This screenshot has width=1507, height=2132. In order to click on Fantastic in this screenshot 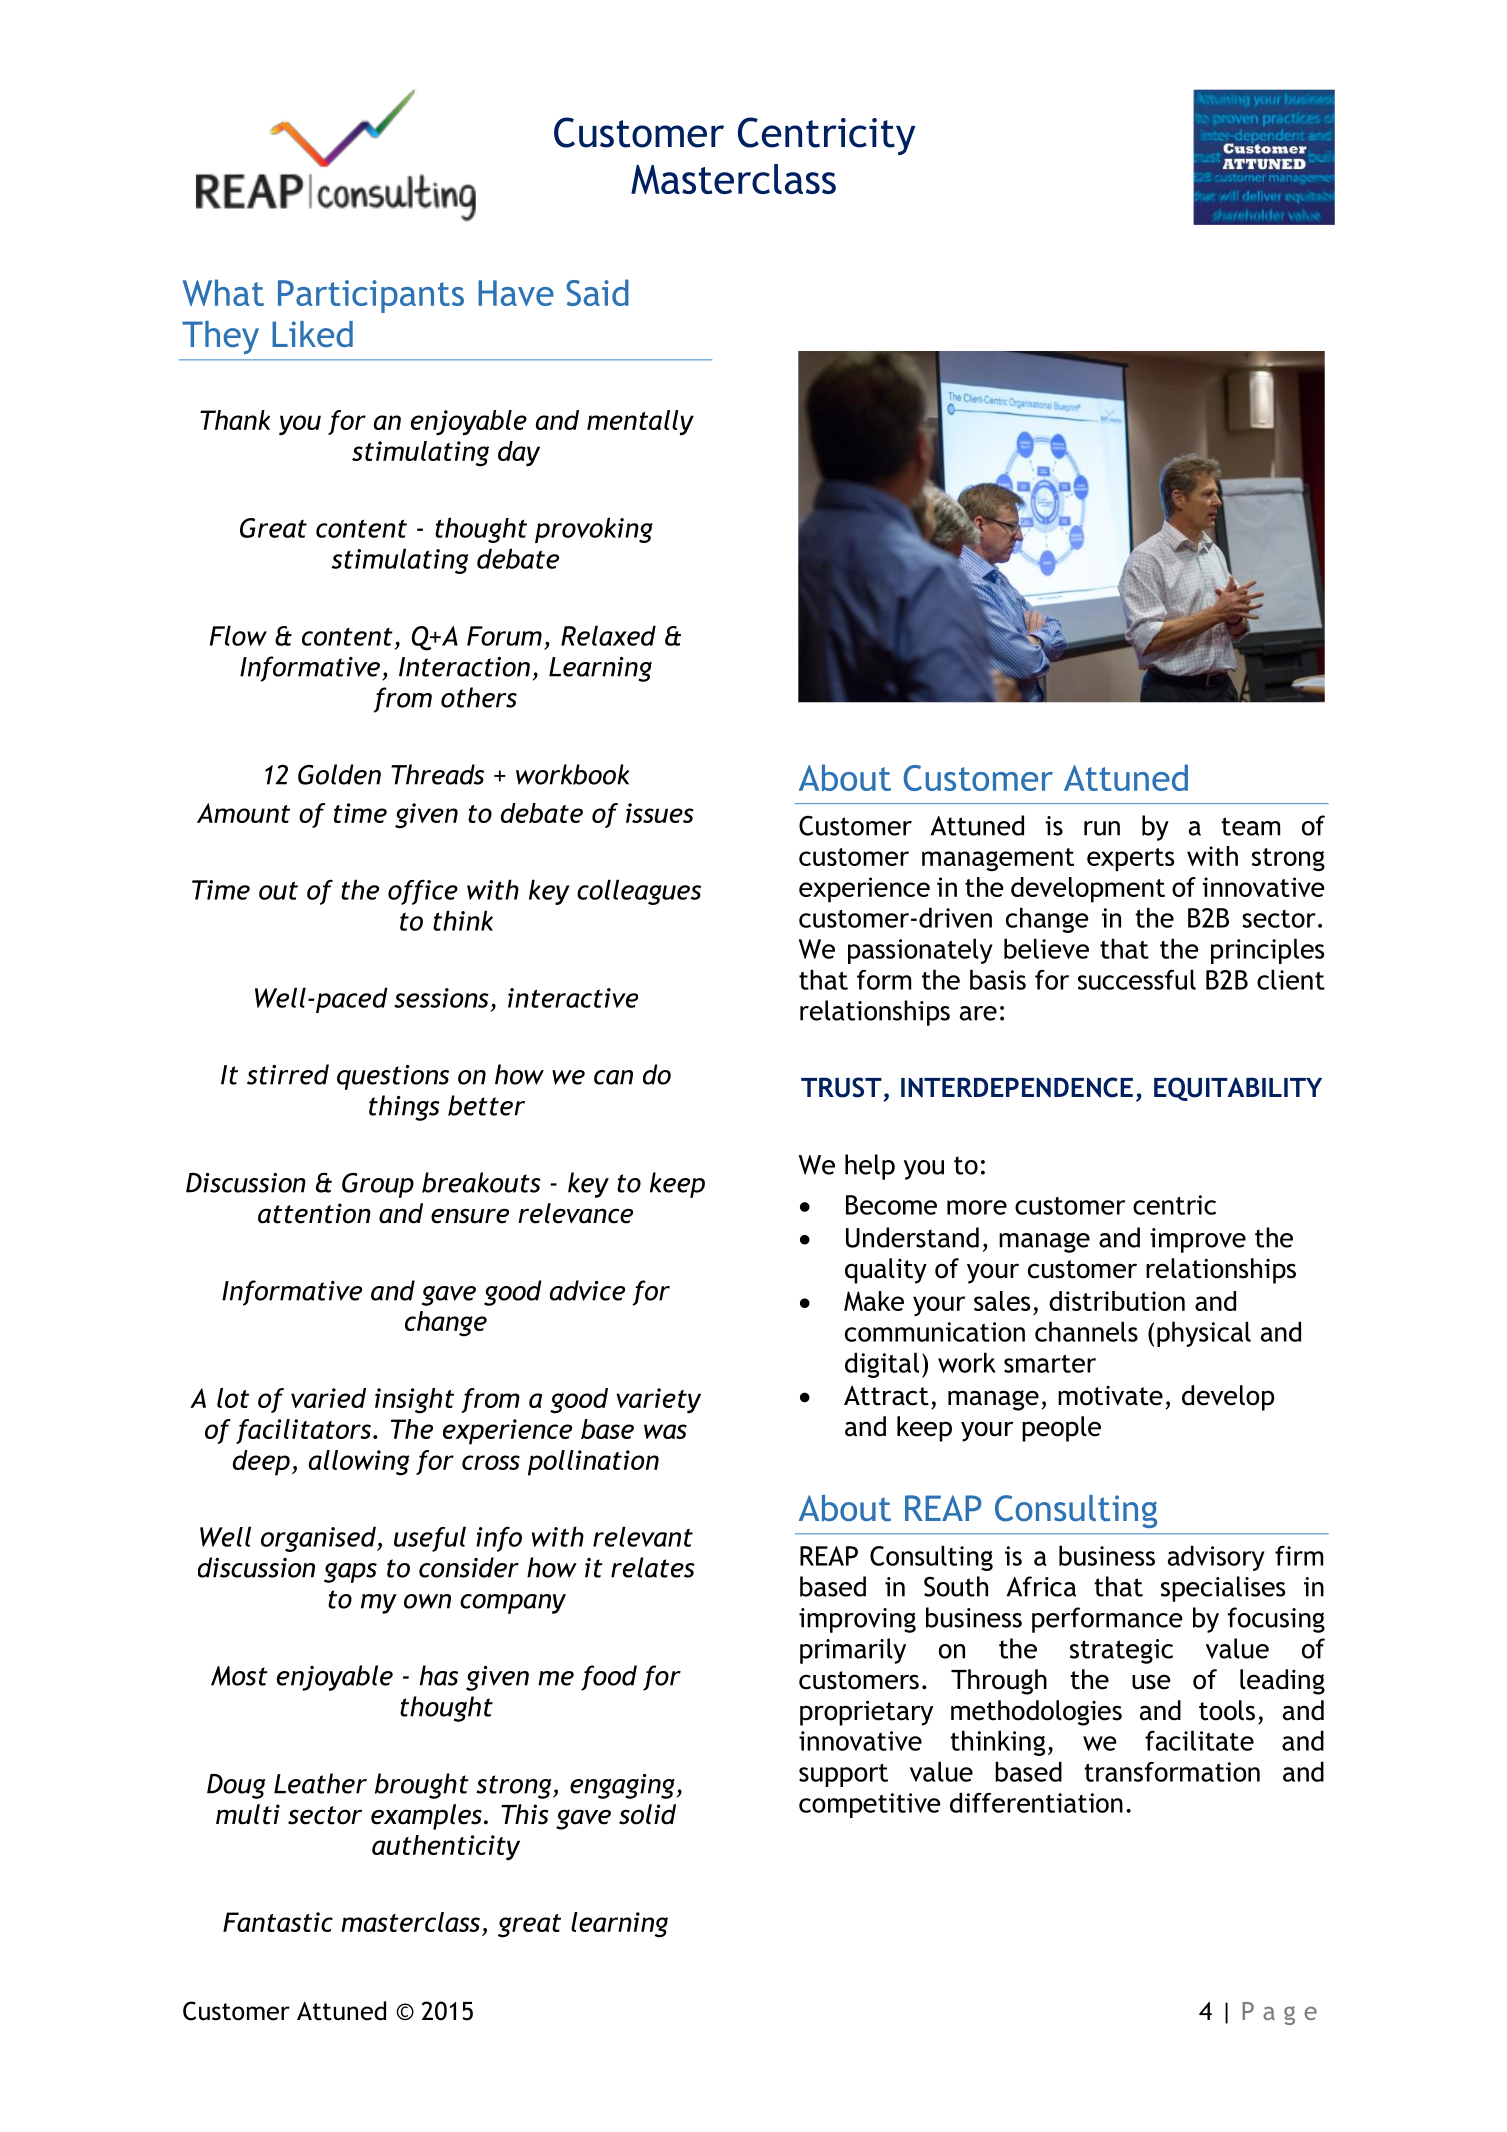, I will do `click(278, 1922)`.
